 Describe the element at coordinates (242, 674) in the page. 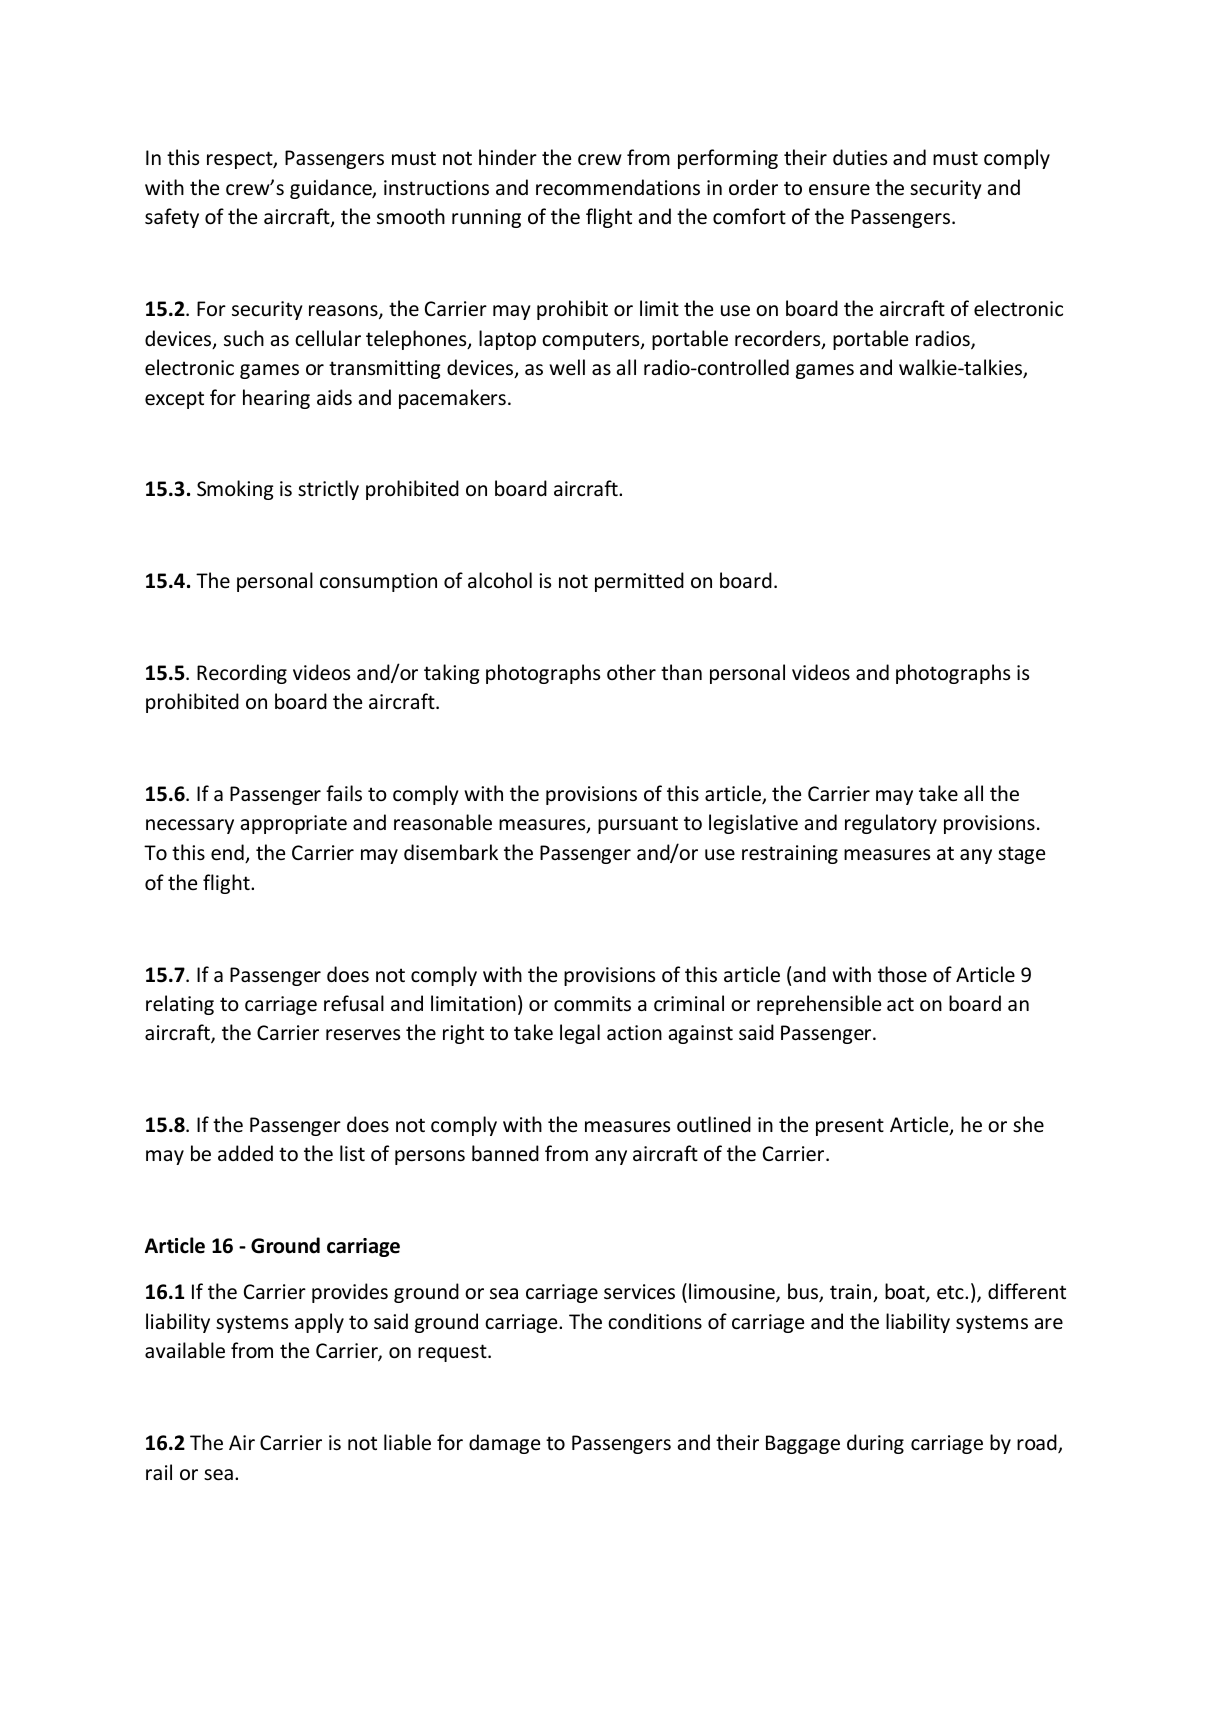

I see `Recording` at that location.
